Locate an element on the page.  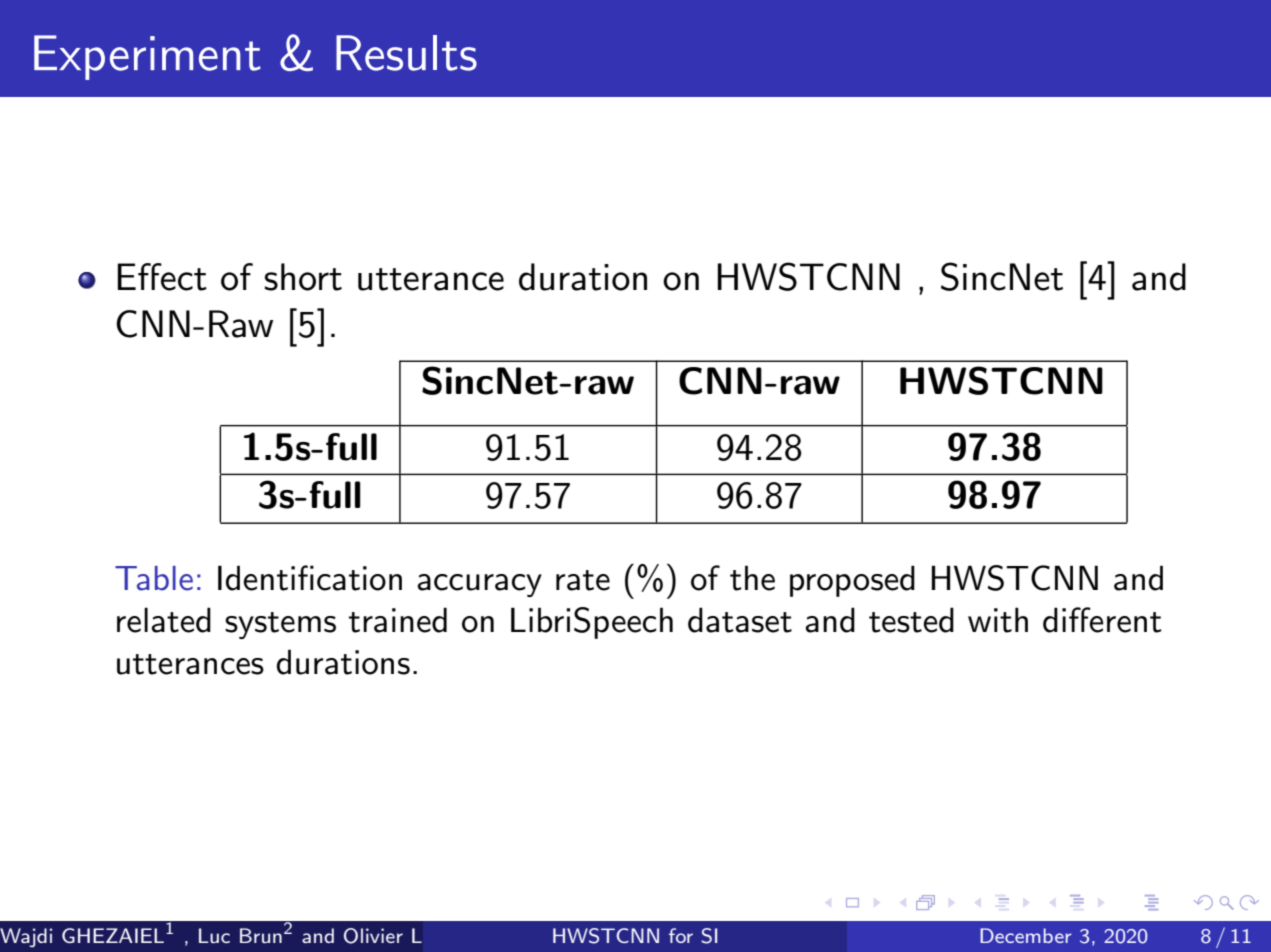
Experiment is located at coordinates (147, 57).
